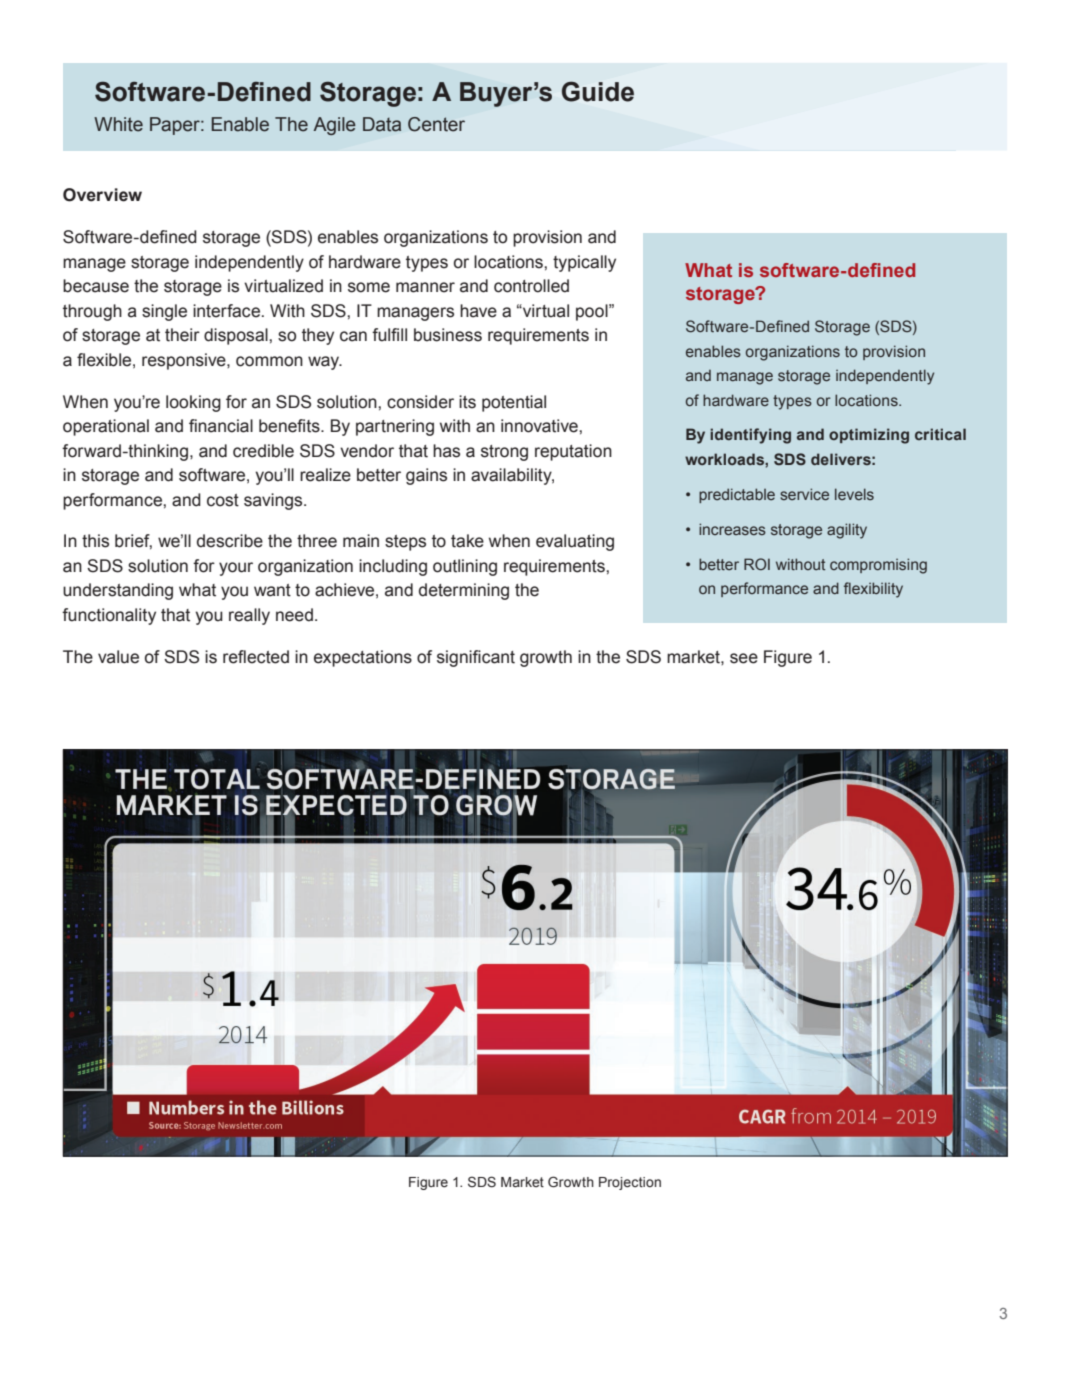  What do you see at coordinates (630, 1183) in the screenshot?
I see `Projection` at bounding box center [630, 1183].
